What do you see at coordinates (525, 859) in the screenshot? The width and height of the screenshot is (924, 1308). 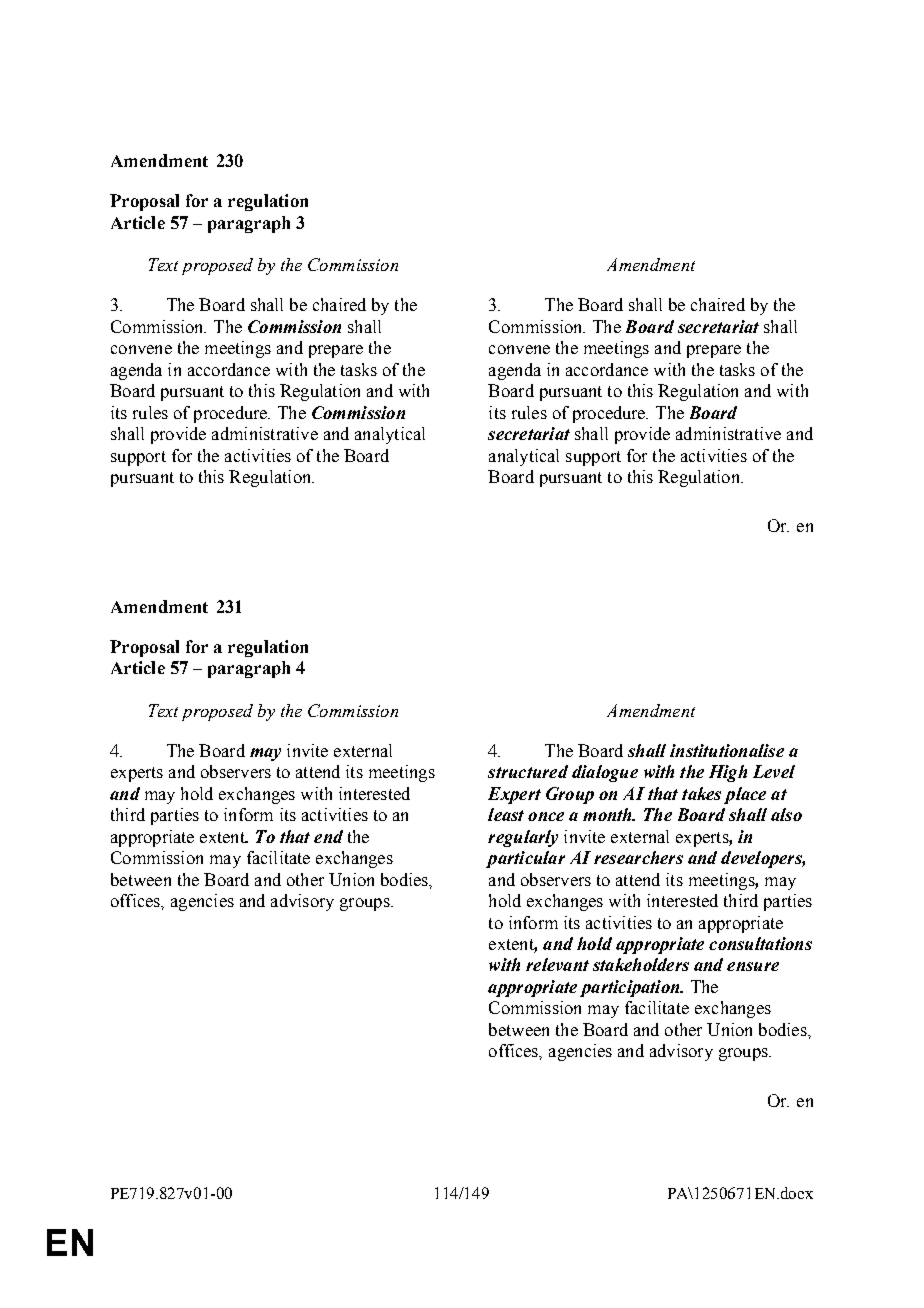 I see `particular` at bounding box center [525, 859].
